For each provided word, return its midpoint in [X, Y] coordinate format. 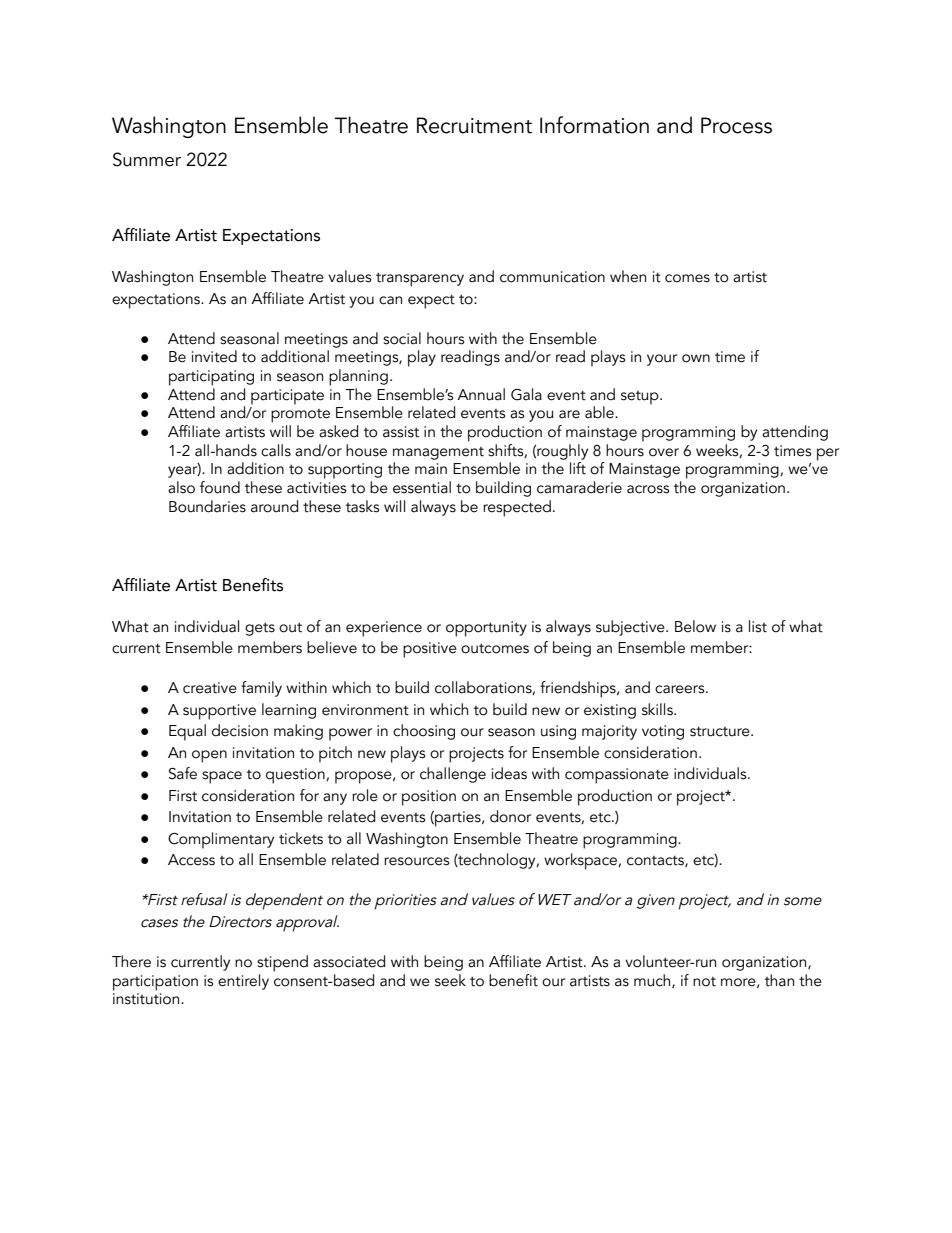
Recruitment [474, 125]
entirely [243, 982]
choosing [424, 732]
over [664, 452]
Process [736, 125]
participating [211, 378]
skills [658, 709]
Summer [147, 159]
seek [450, 980]
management [438, 453]
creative [210, 688]
